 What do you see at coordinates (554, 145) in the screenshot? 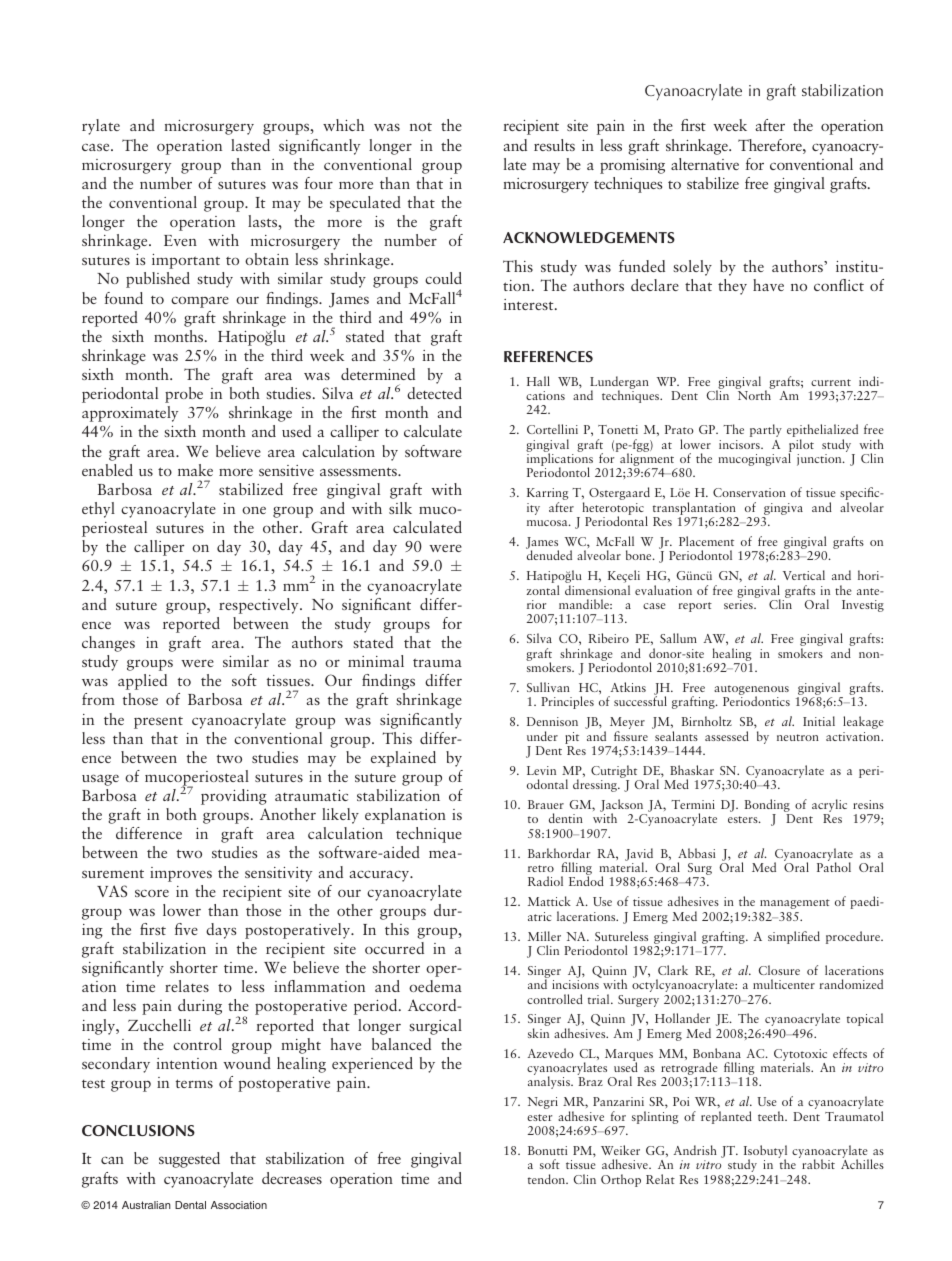
I see `results` at bounding box center [554, 145].
